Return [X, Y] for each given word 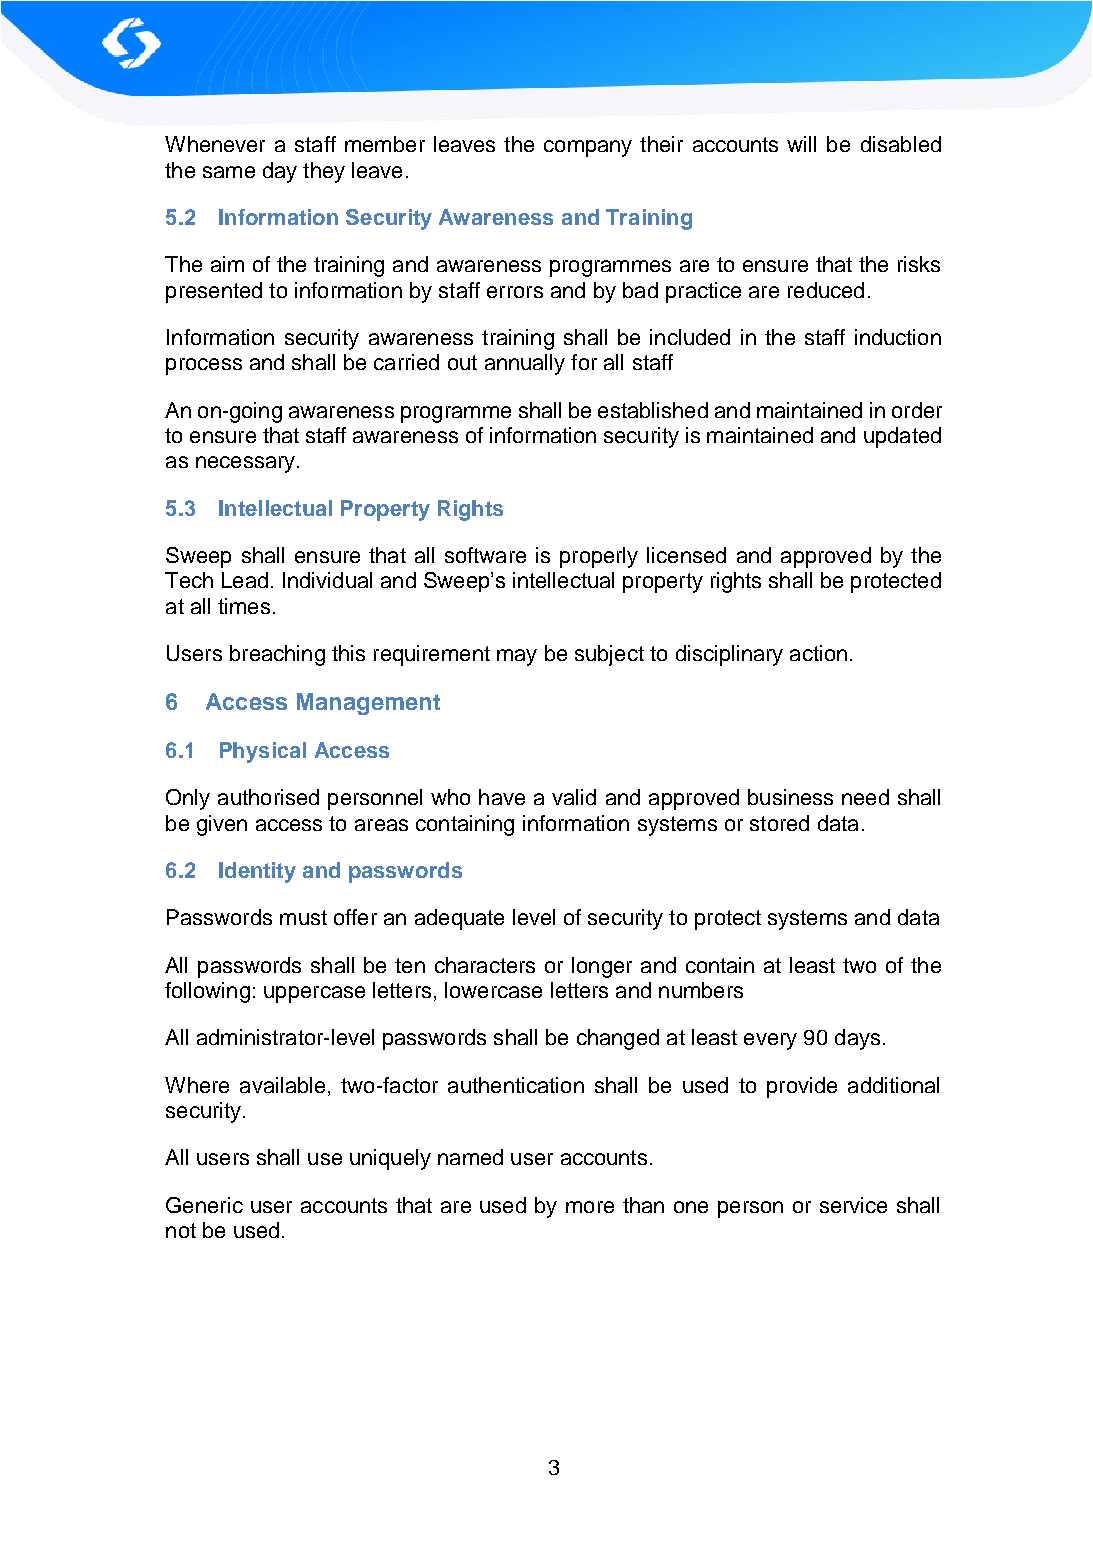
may [517, 657]
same [229, 172]
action [818, 653]
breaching [277, 655]
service [853, 1205]
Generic [204, 1205]
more [590, 1207]
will [801, 144]
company [588, 148]
